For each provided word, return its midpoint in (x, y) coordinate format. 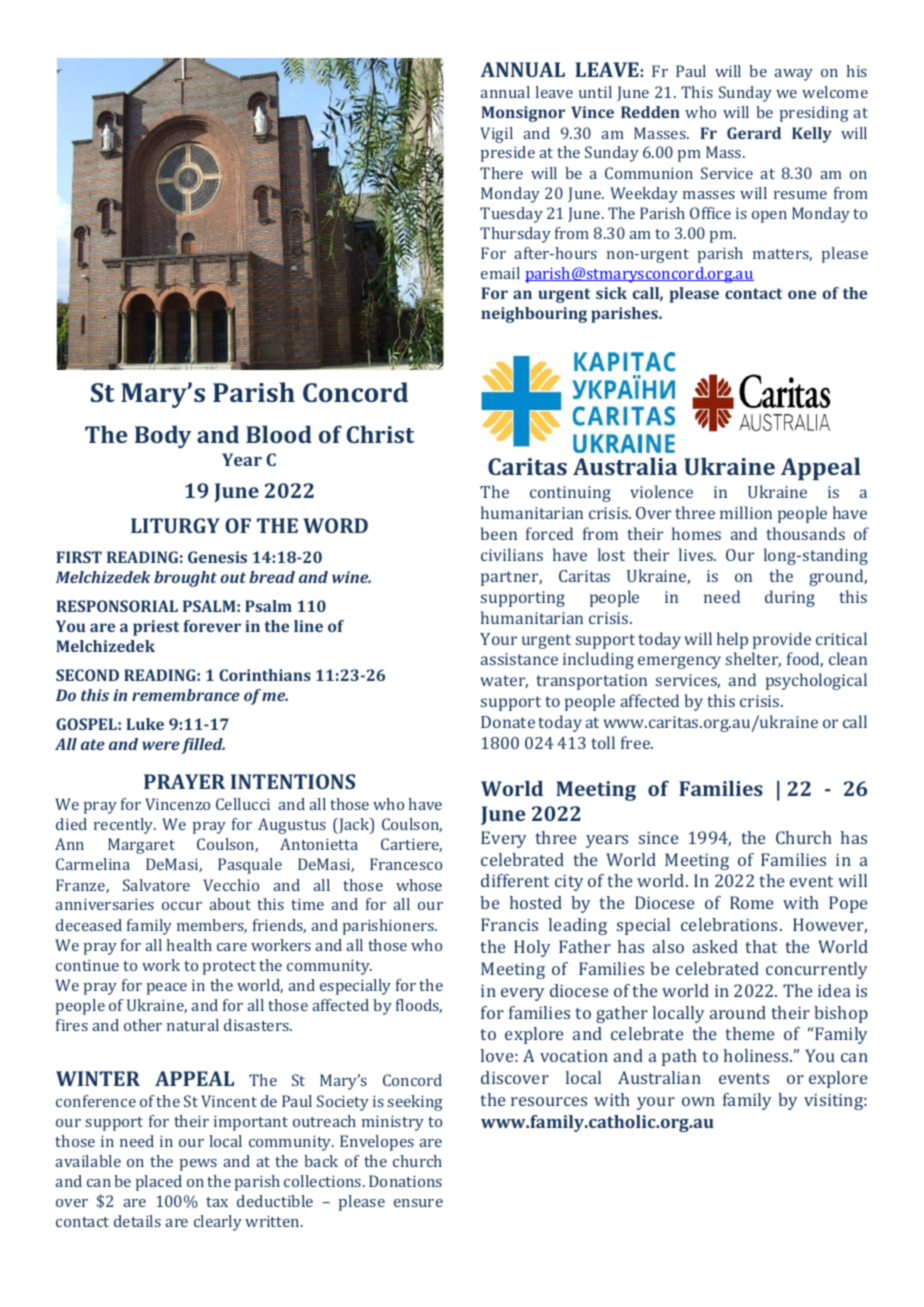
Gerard (754, 133)
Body (163, 436)
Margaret (141, 846)
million (746, 512)
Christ (380, 434)
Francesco (406, 864)
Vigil (496, 135)
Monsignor (523, 114)
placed (159, 1183)
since (659, 837)
